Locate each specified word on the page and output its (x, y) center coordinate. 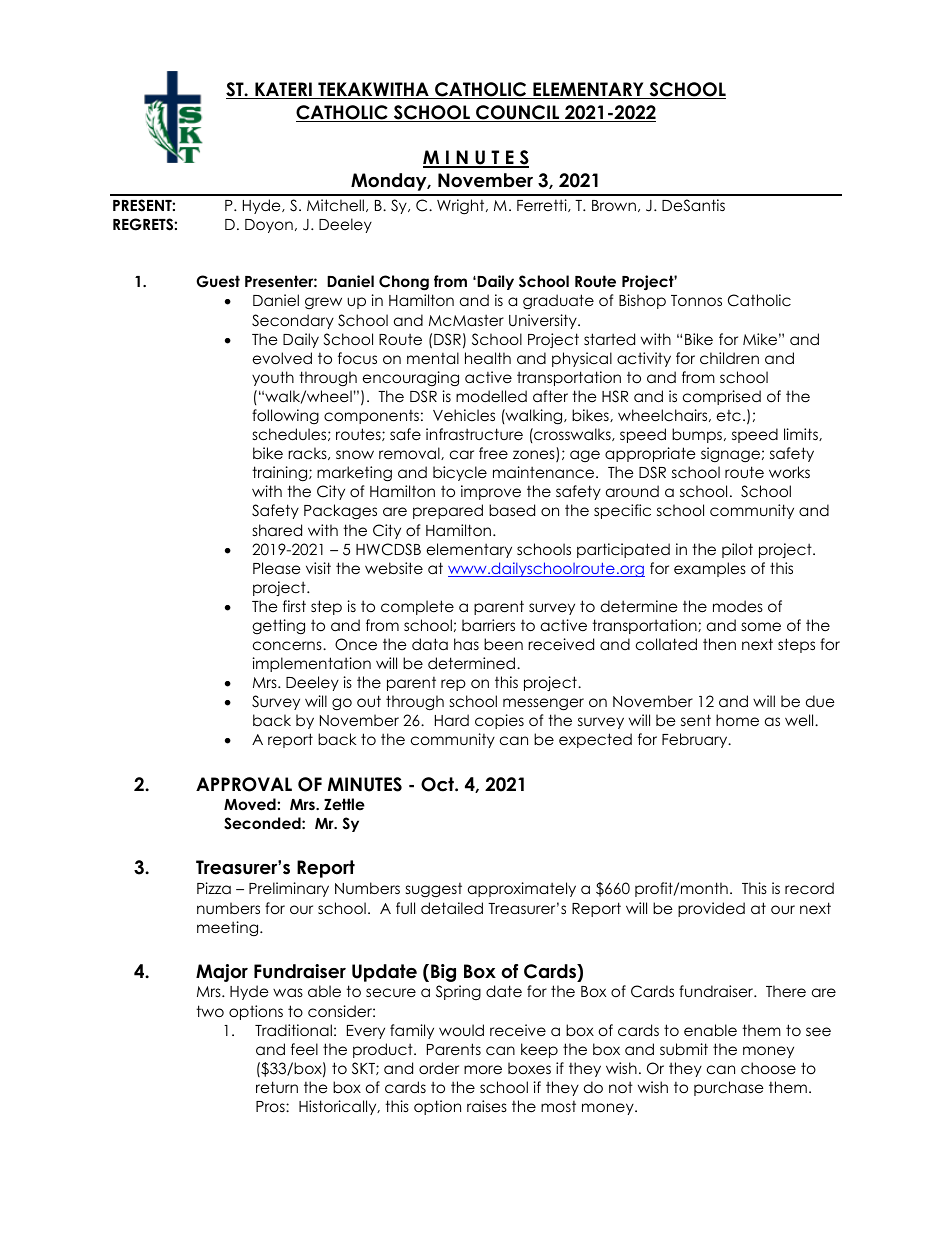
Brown (614, 206)
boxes (529, 1068)
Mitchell (337, 205)
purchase (729, 1088)
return (277, 1087)
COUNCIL (518, 113)
